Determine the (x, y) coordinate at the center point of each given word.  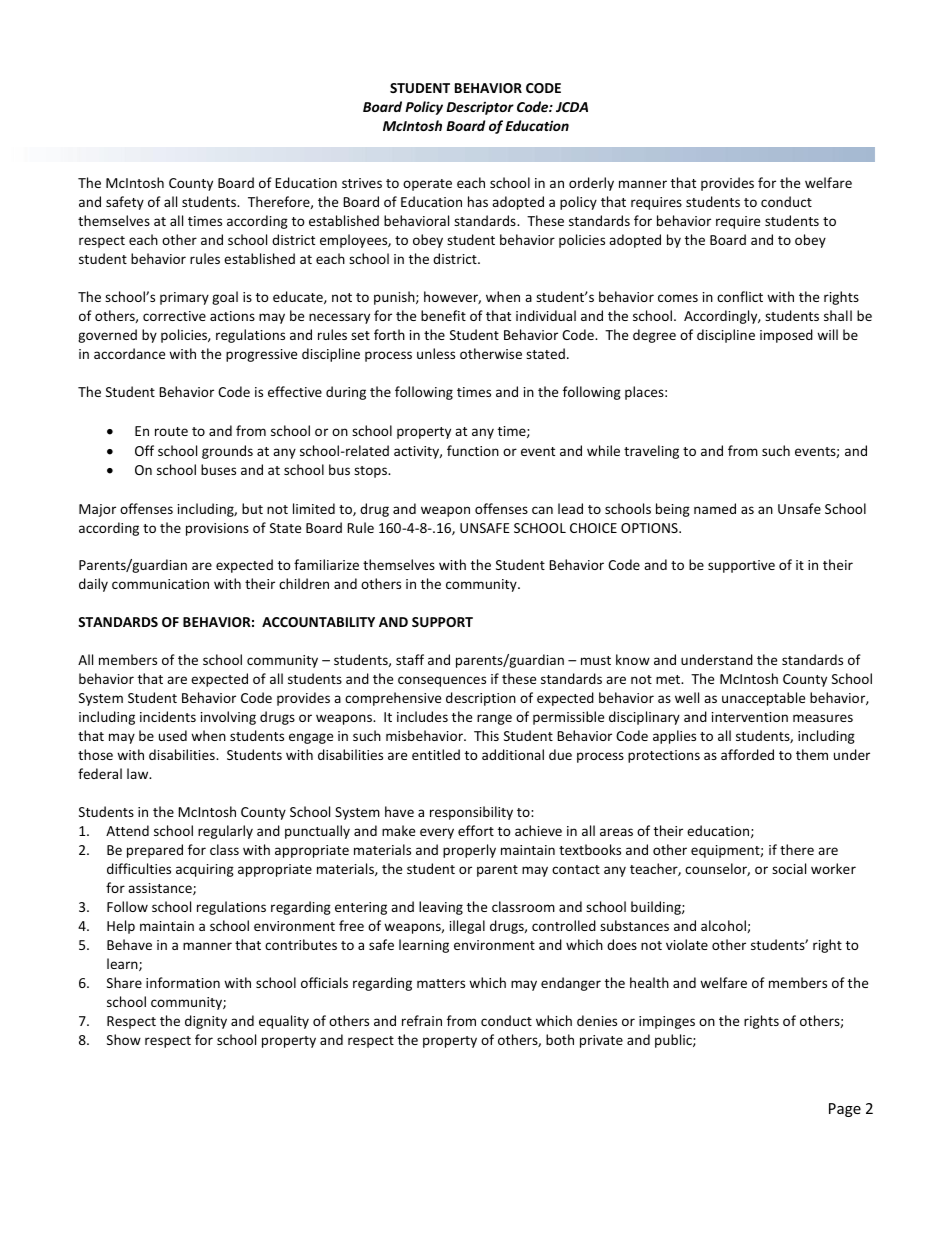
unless (436, 353)
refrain (422, 1020)
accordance (129, 353)
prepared (155, 851)
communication (160, 584)
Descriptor (480, 108)
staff (410, 659)
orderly (591, 184)
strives (362, 183)
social (789, 868)
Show (124, 1039)
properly (469, 851)
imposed (786, 336)
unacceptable (763, 699)
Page (845, 1110)
